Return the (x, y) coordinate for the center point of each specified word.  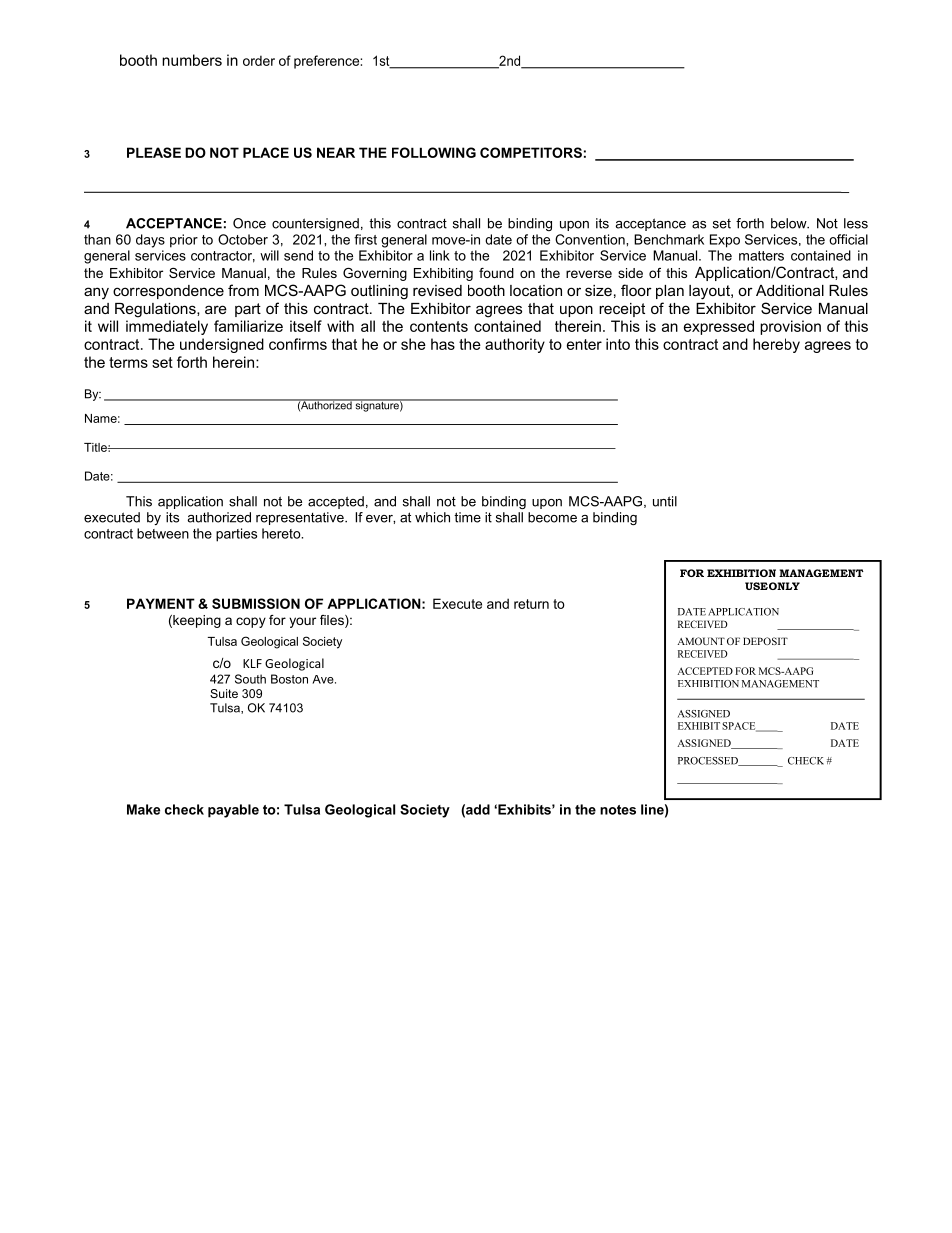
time (467, 517)
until (665, 501)
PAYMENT (161, 603)
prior (184, 241)
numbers (192, 60)
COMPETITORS (531, 152)
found (496, 273)
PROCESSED (709, 761)
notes (618, 810)
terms (128, 362)
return (531, 604)
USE (756, 586)
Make (143, 809)
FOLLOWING (434, 152)
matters (761, 256)
